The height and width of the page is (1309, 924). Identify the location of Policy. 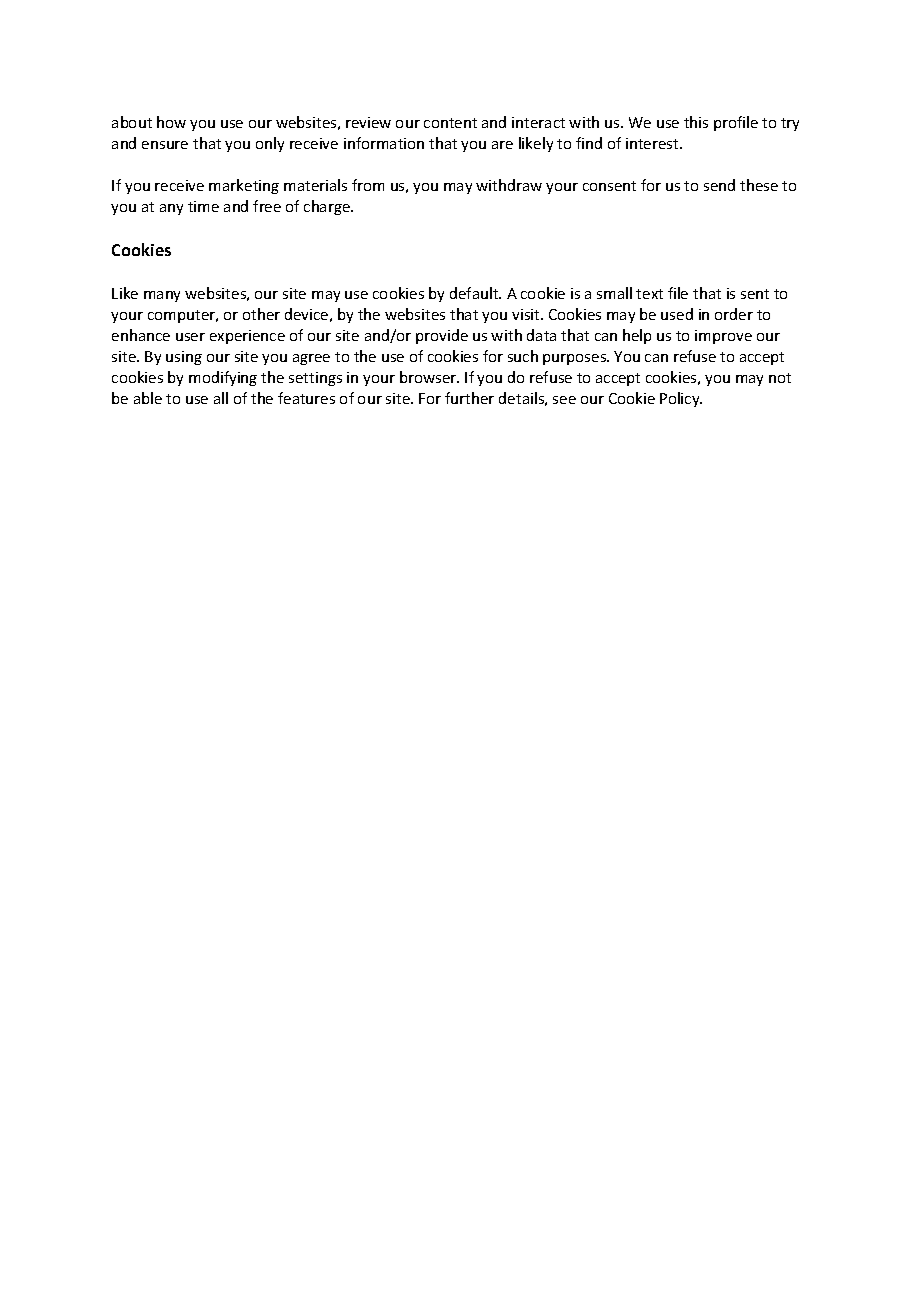
(681, 399).
